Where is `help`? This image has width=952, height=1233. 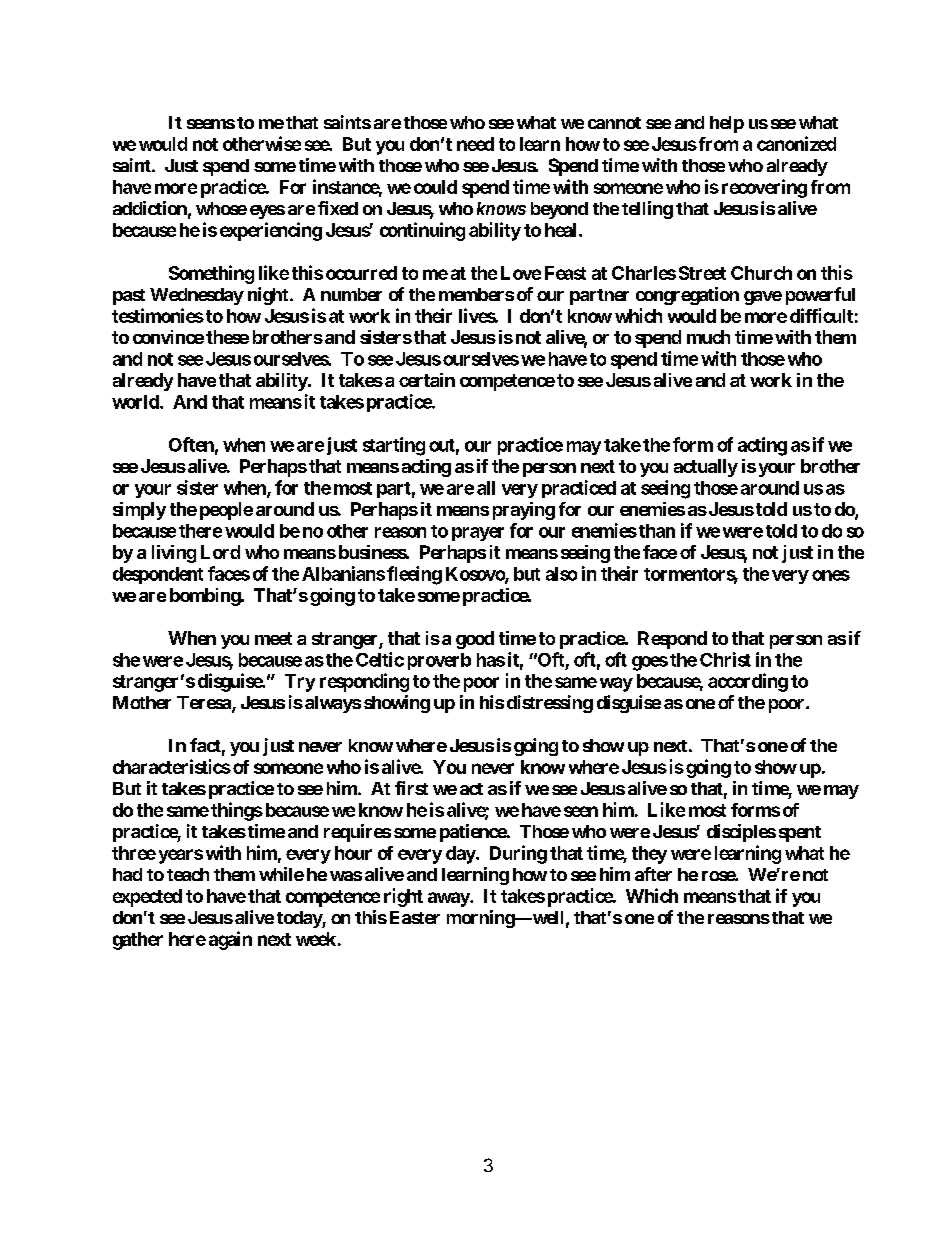
help is located at coordinates (727, 124).
